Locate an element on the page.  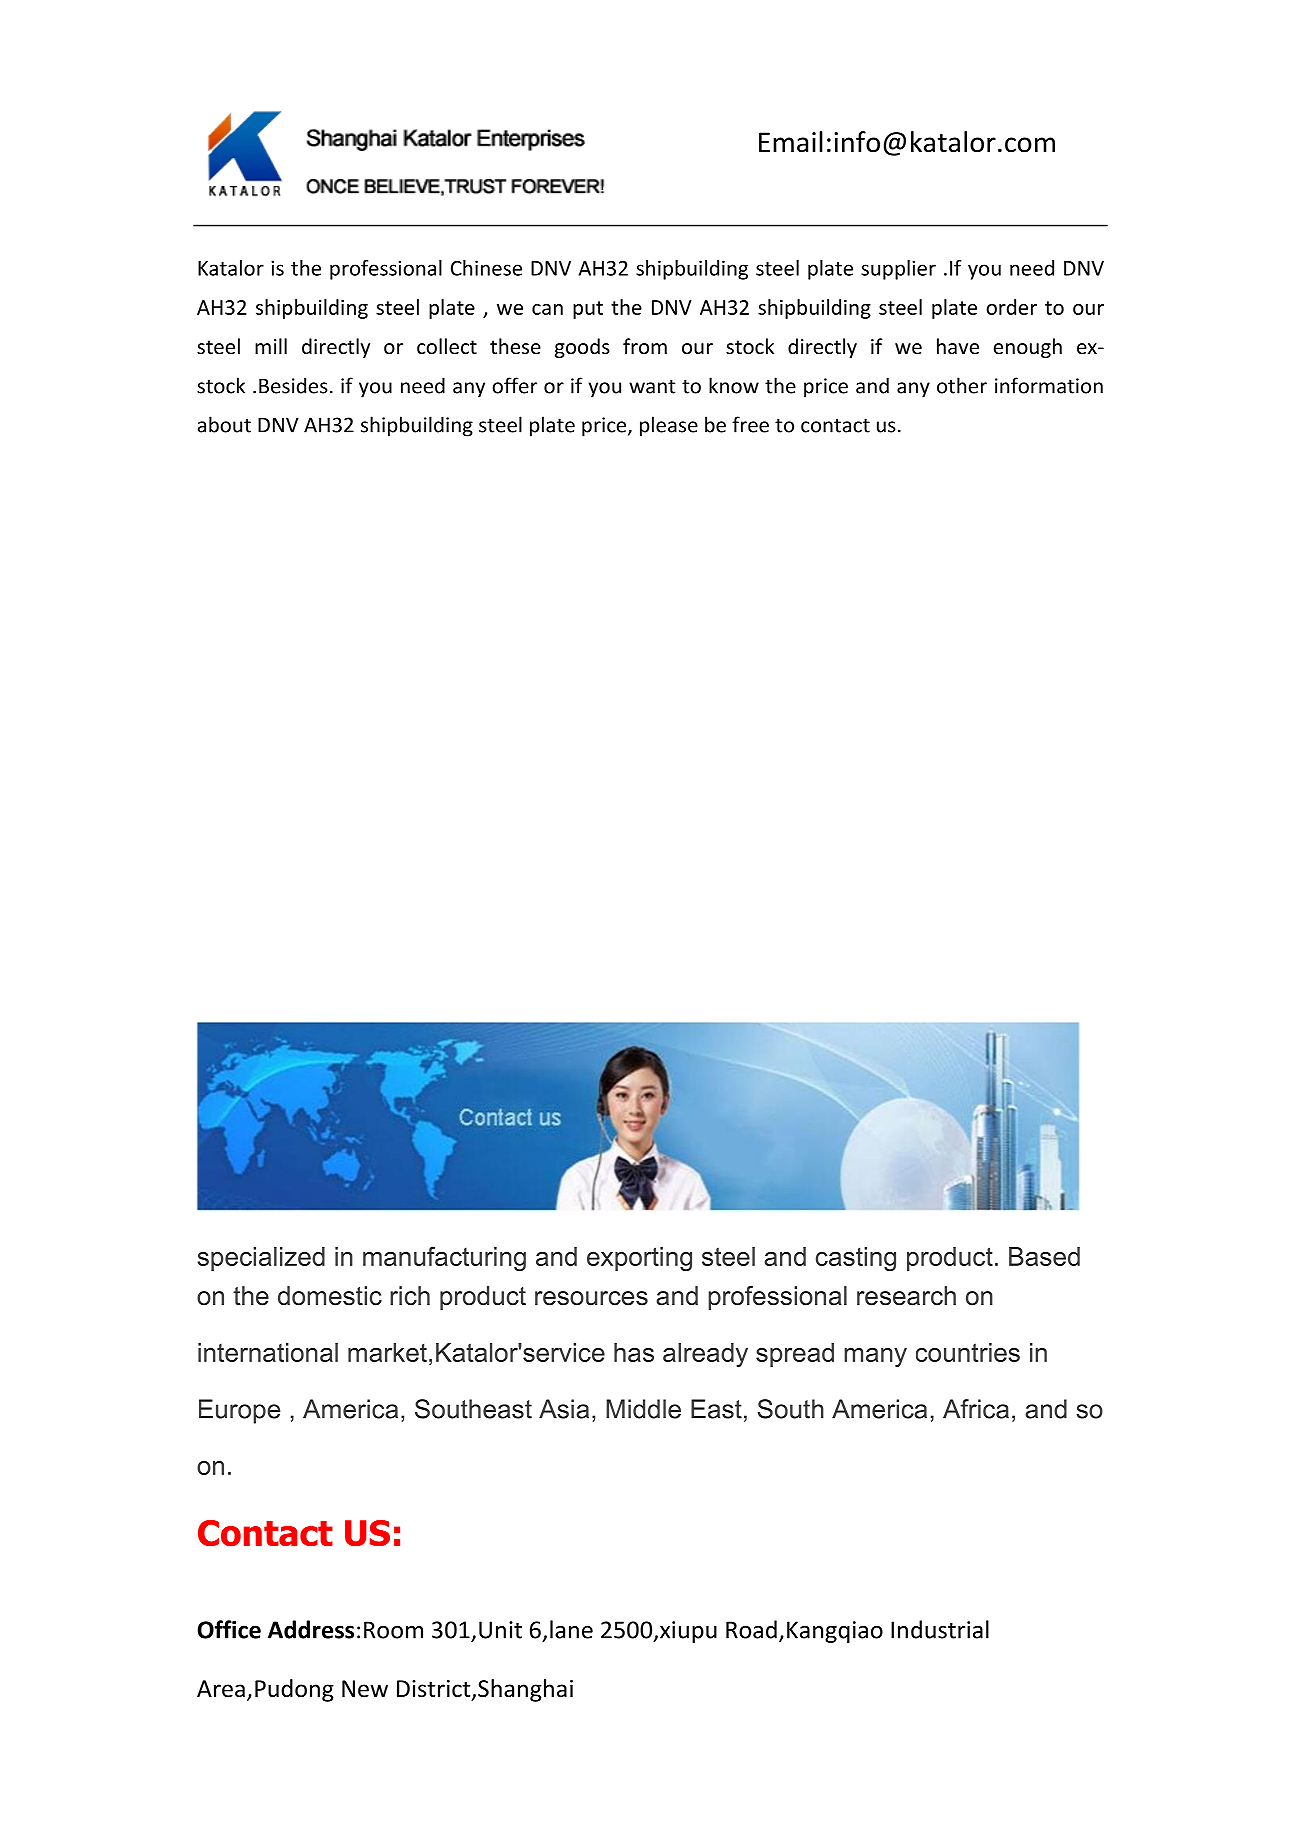
resources is located at coordinates (591, 1298).
